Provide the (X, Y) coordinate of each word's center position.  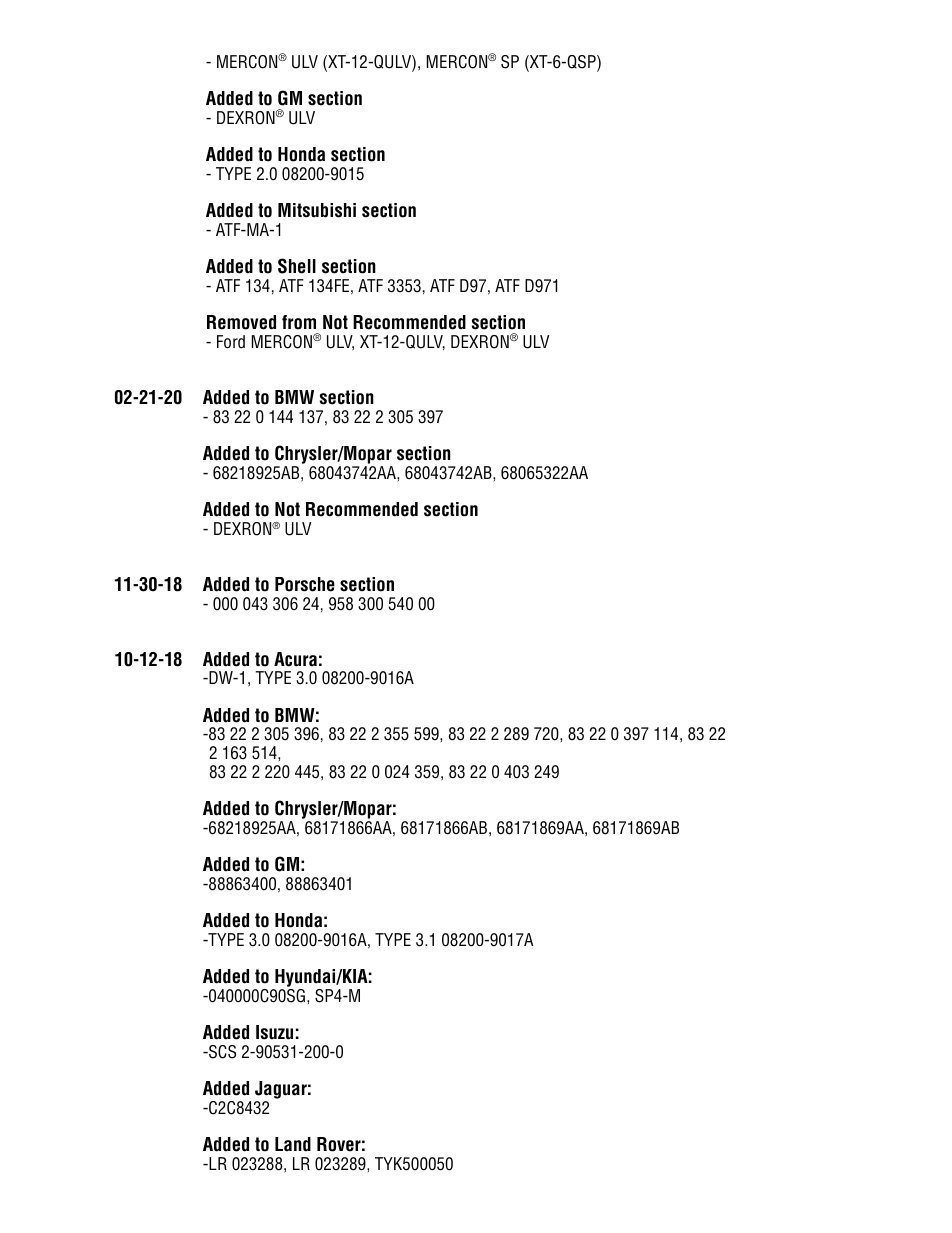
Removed (241, 322)
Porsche (305, 584)
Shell (297, 266)
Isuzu (274, 1032)
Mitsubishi (317, 210)
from (299, 322)
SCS (221, 1052)
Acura (295, 659)
